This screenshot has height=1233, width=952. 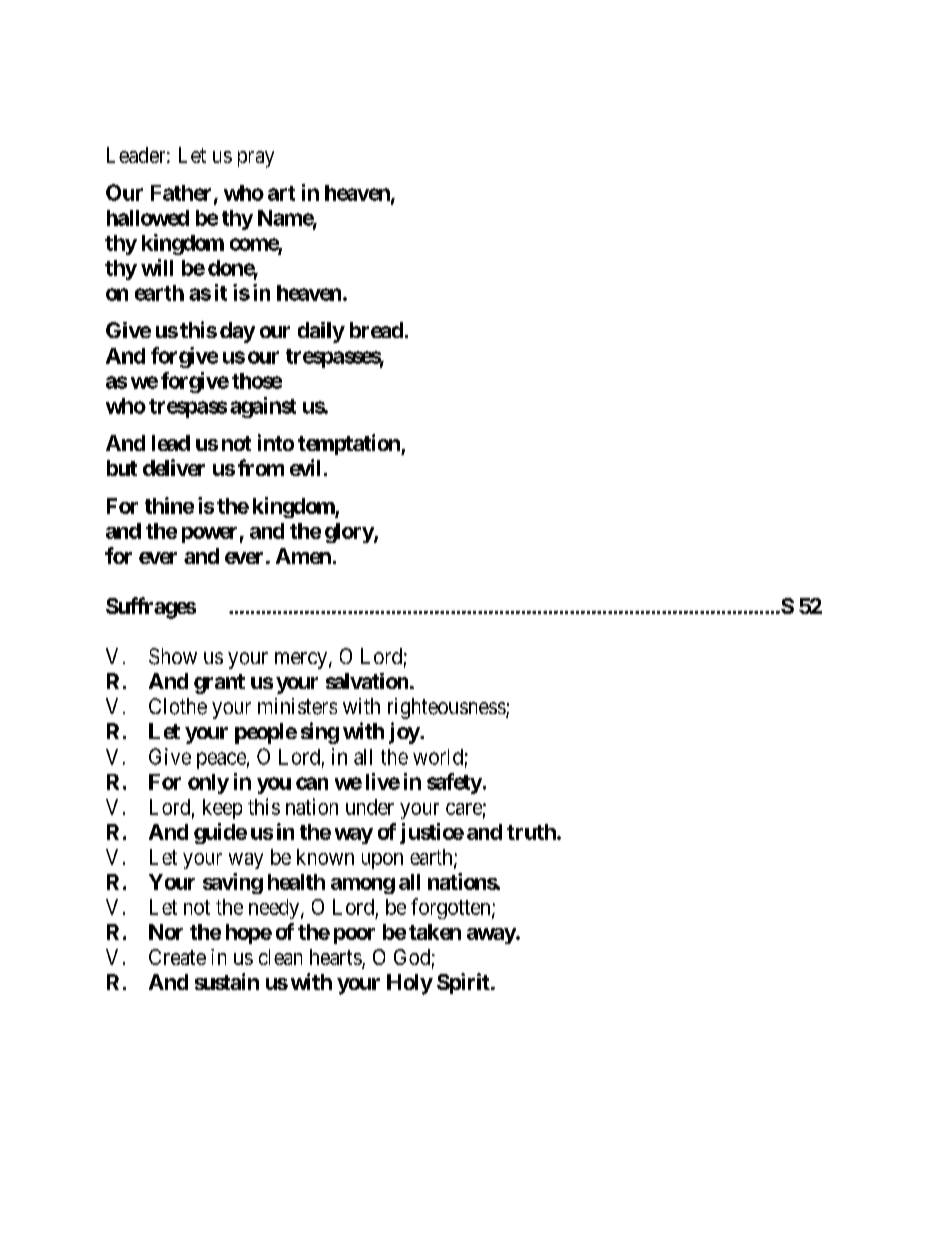 I want to click on day, so click(x=237, y=332).
